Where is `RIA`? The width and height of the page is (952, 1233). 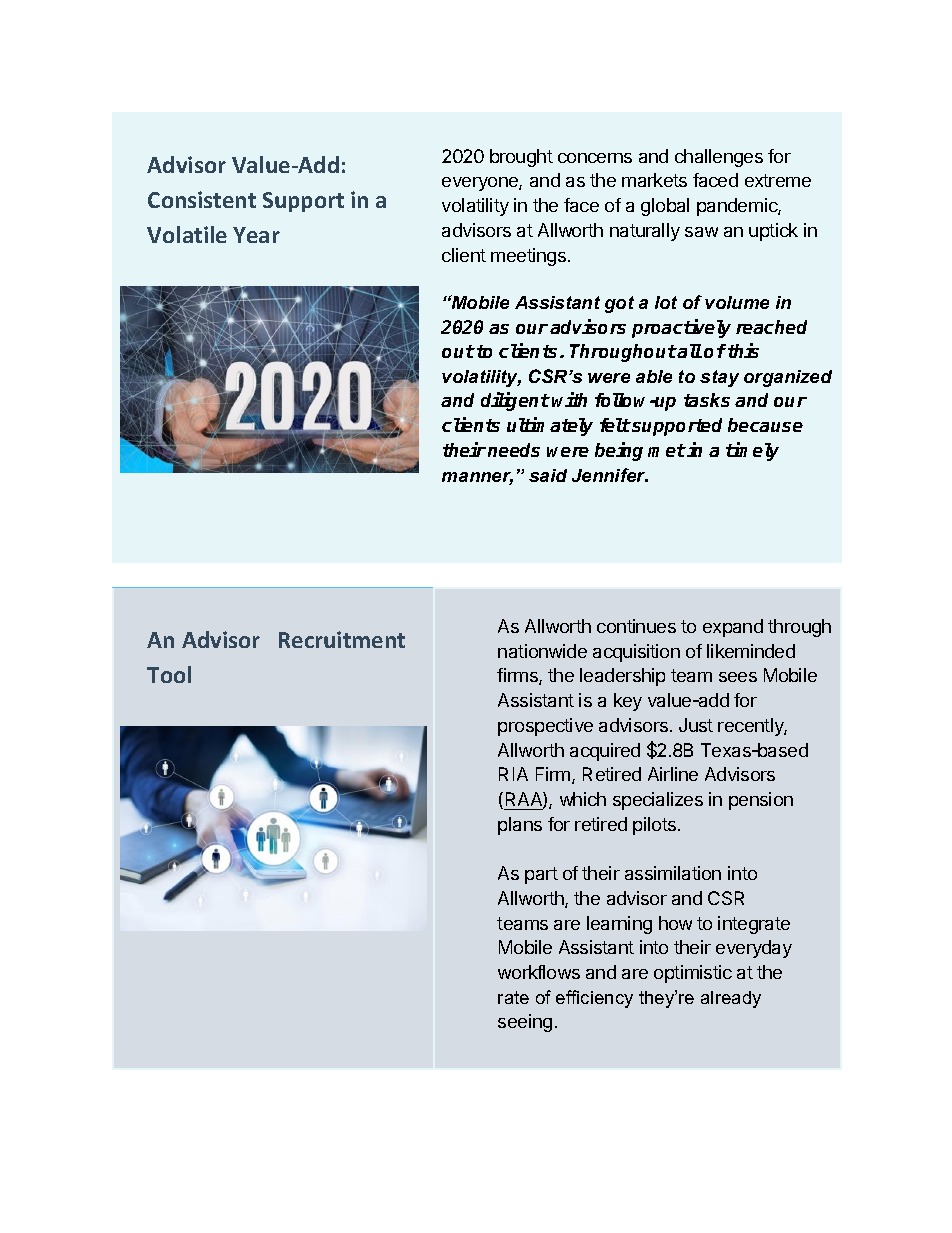
RIA is located at coordinates (513, 774).
